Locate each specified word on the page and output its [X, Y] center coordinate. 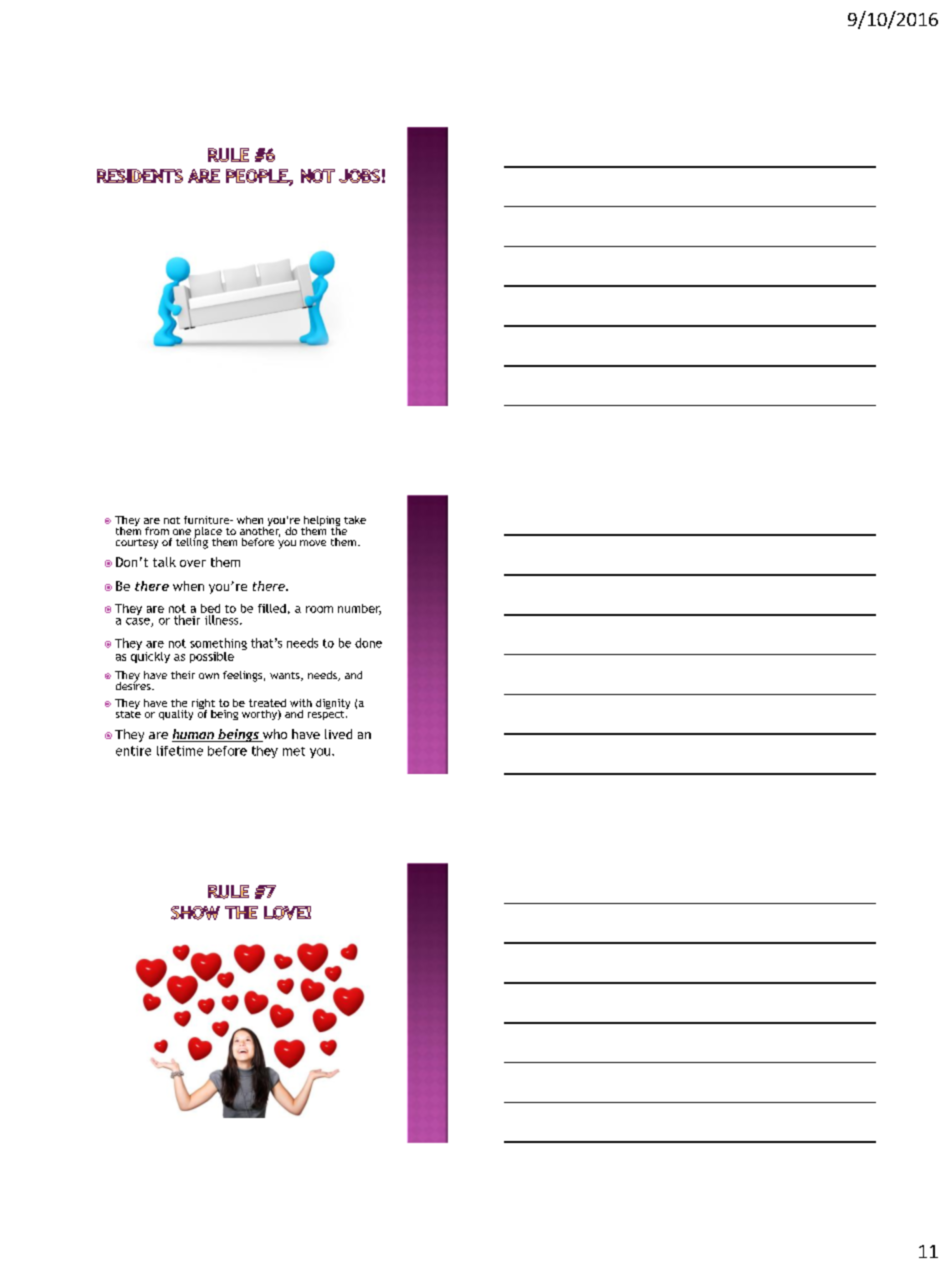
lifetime [180, 751]
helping [321, 522]
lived [338, 734]
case [139, 622]
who [273, 735]
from [157, 531]
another [260, 530]
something [218, 645]
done [368, 643]
